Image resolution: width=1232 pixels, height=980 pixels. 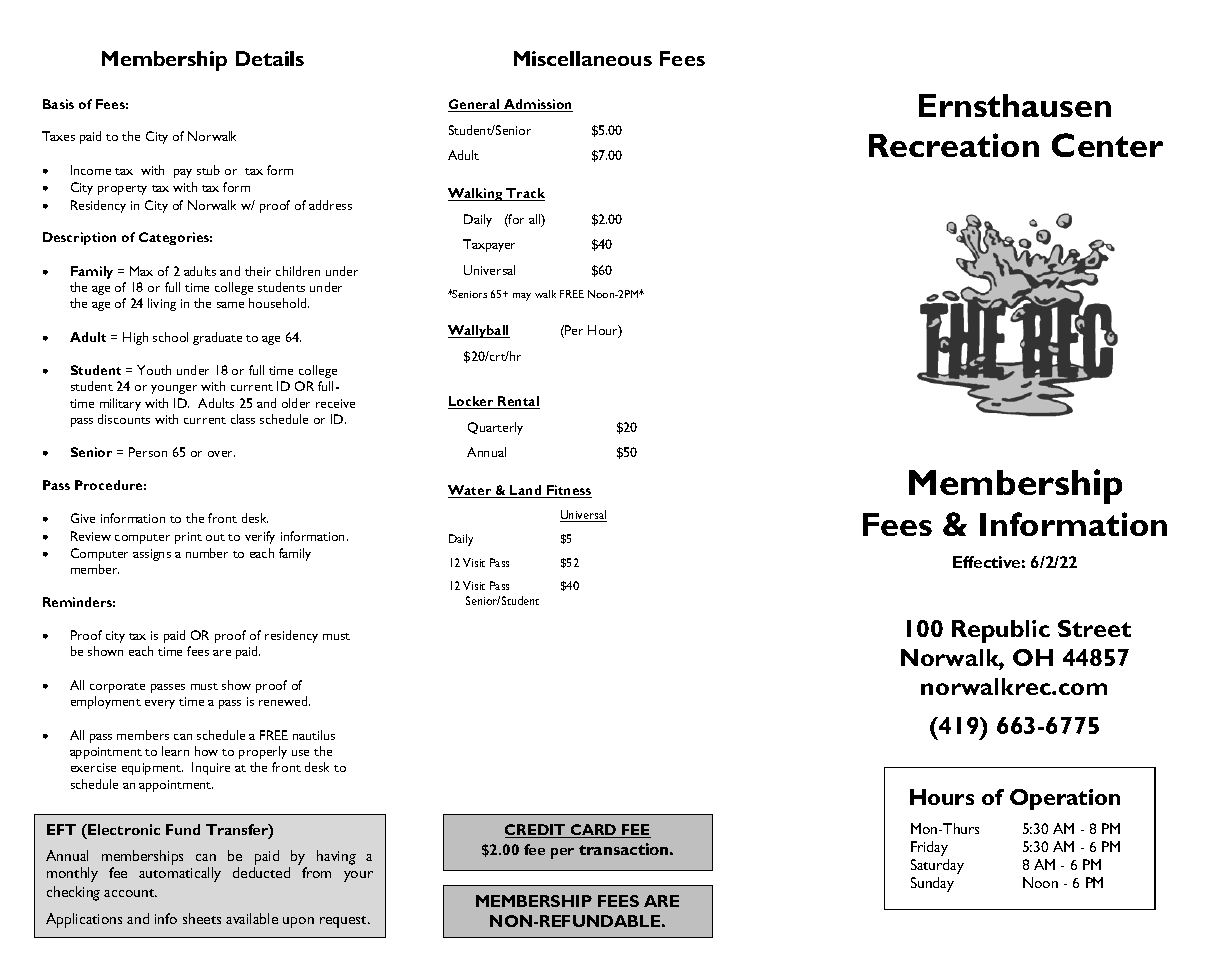 I want to click on Republic, so click(x=1001, y=631).
